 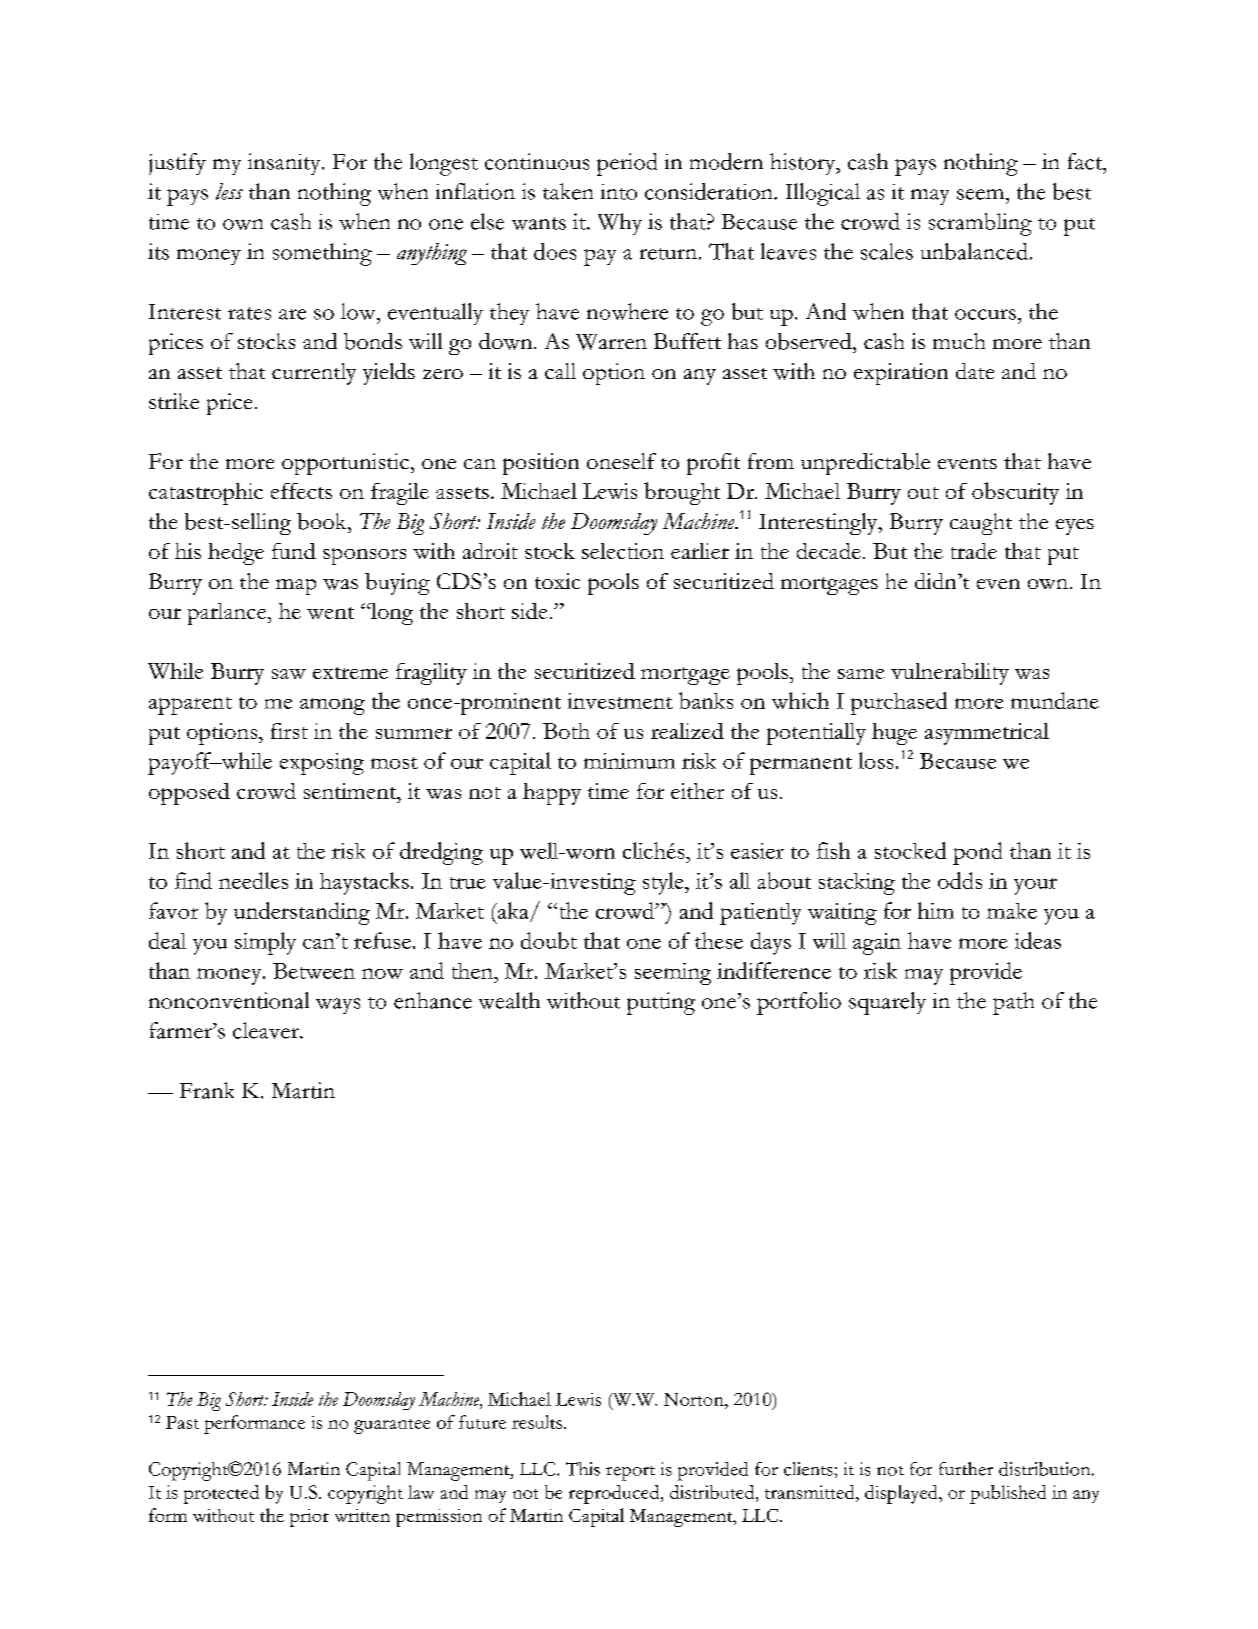 What do you see at coordinates (980, 224) in the page?
I see `scrambling` at bounding box center [980, 224].
